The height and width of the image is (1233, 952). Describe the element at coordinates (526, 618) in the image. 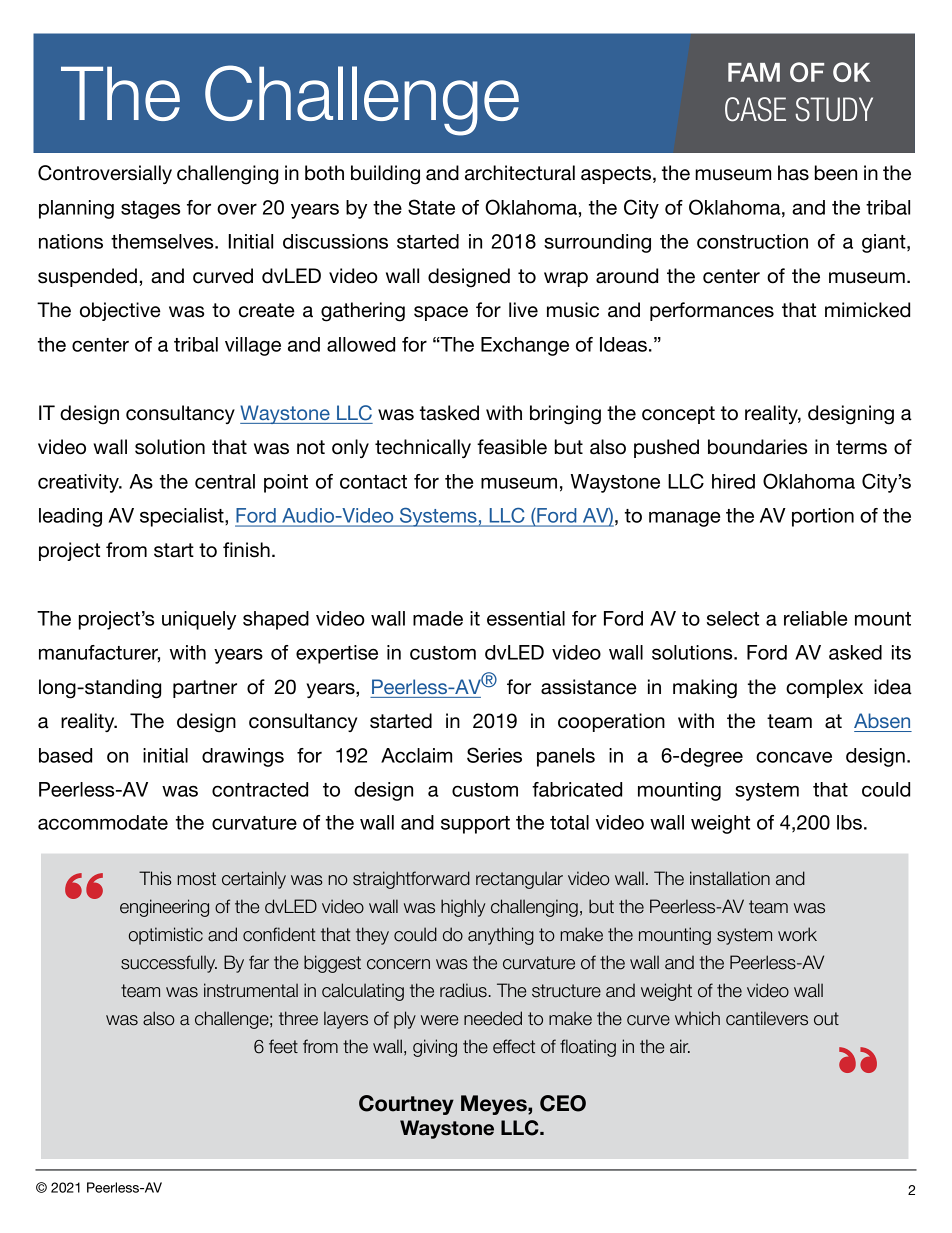

I see `essential` at that location.
